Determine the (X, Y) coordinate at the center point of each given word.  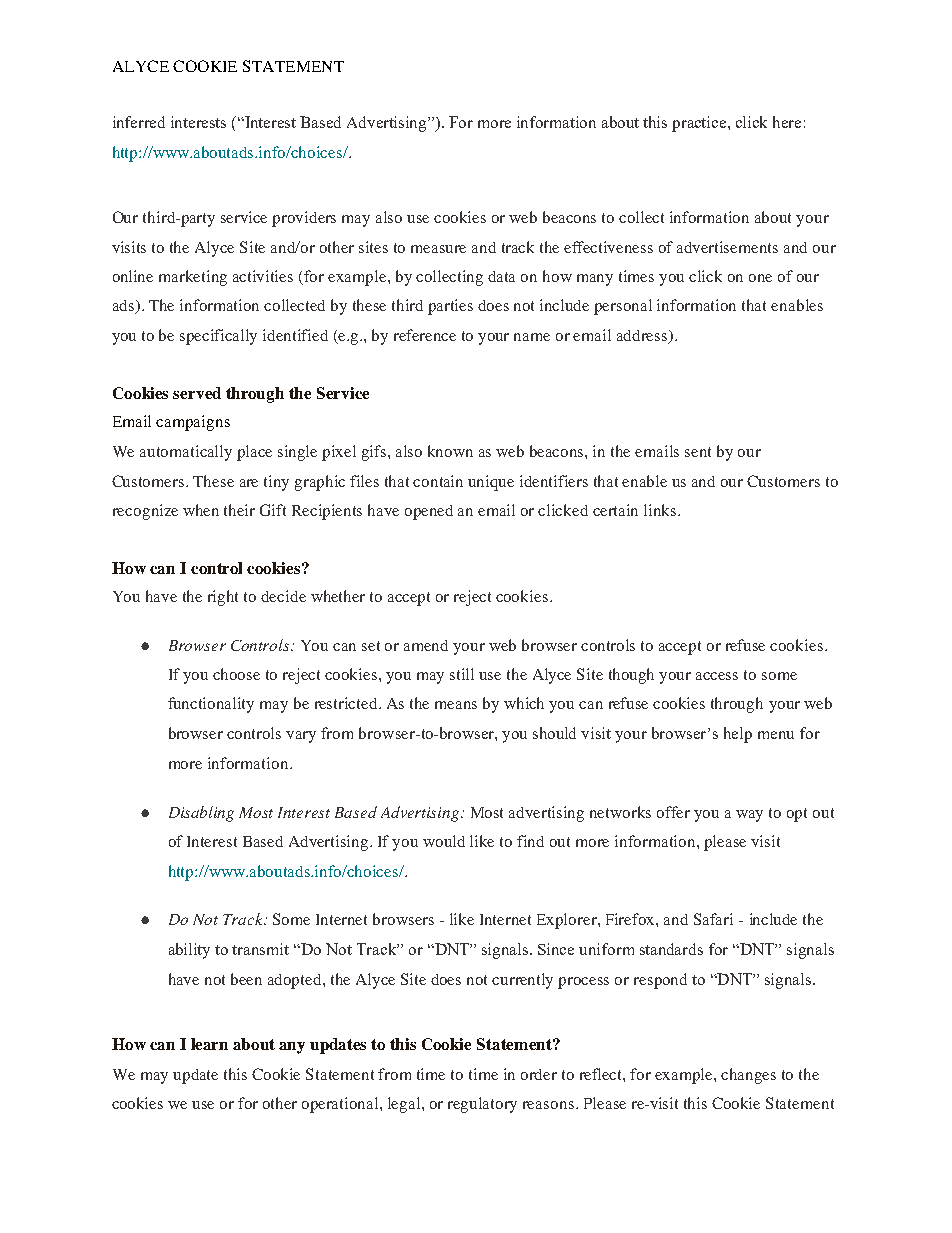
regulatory (482, 1105)
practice (700, 124)
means (456, 705)
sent (698, 452)
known (450, 451)
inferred (139, 122)
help (738, 735)
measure (438, 249)
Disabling (201, 814)
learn (209, 1044)
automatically (186, 453)
